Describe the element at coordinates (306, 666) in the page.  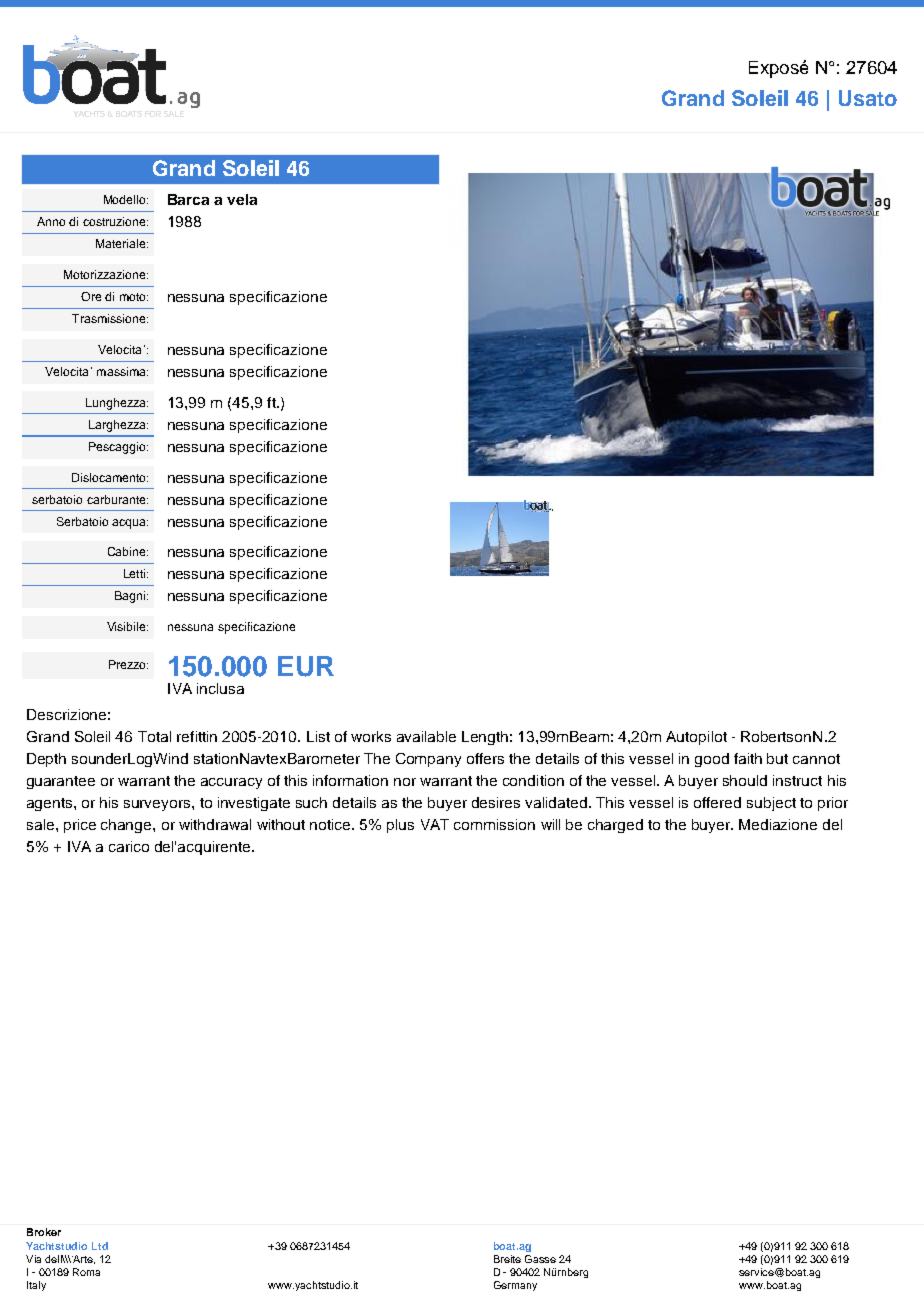
I see `EUR` at that location.
